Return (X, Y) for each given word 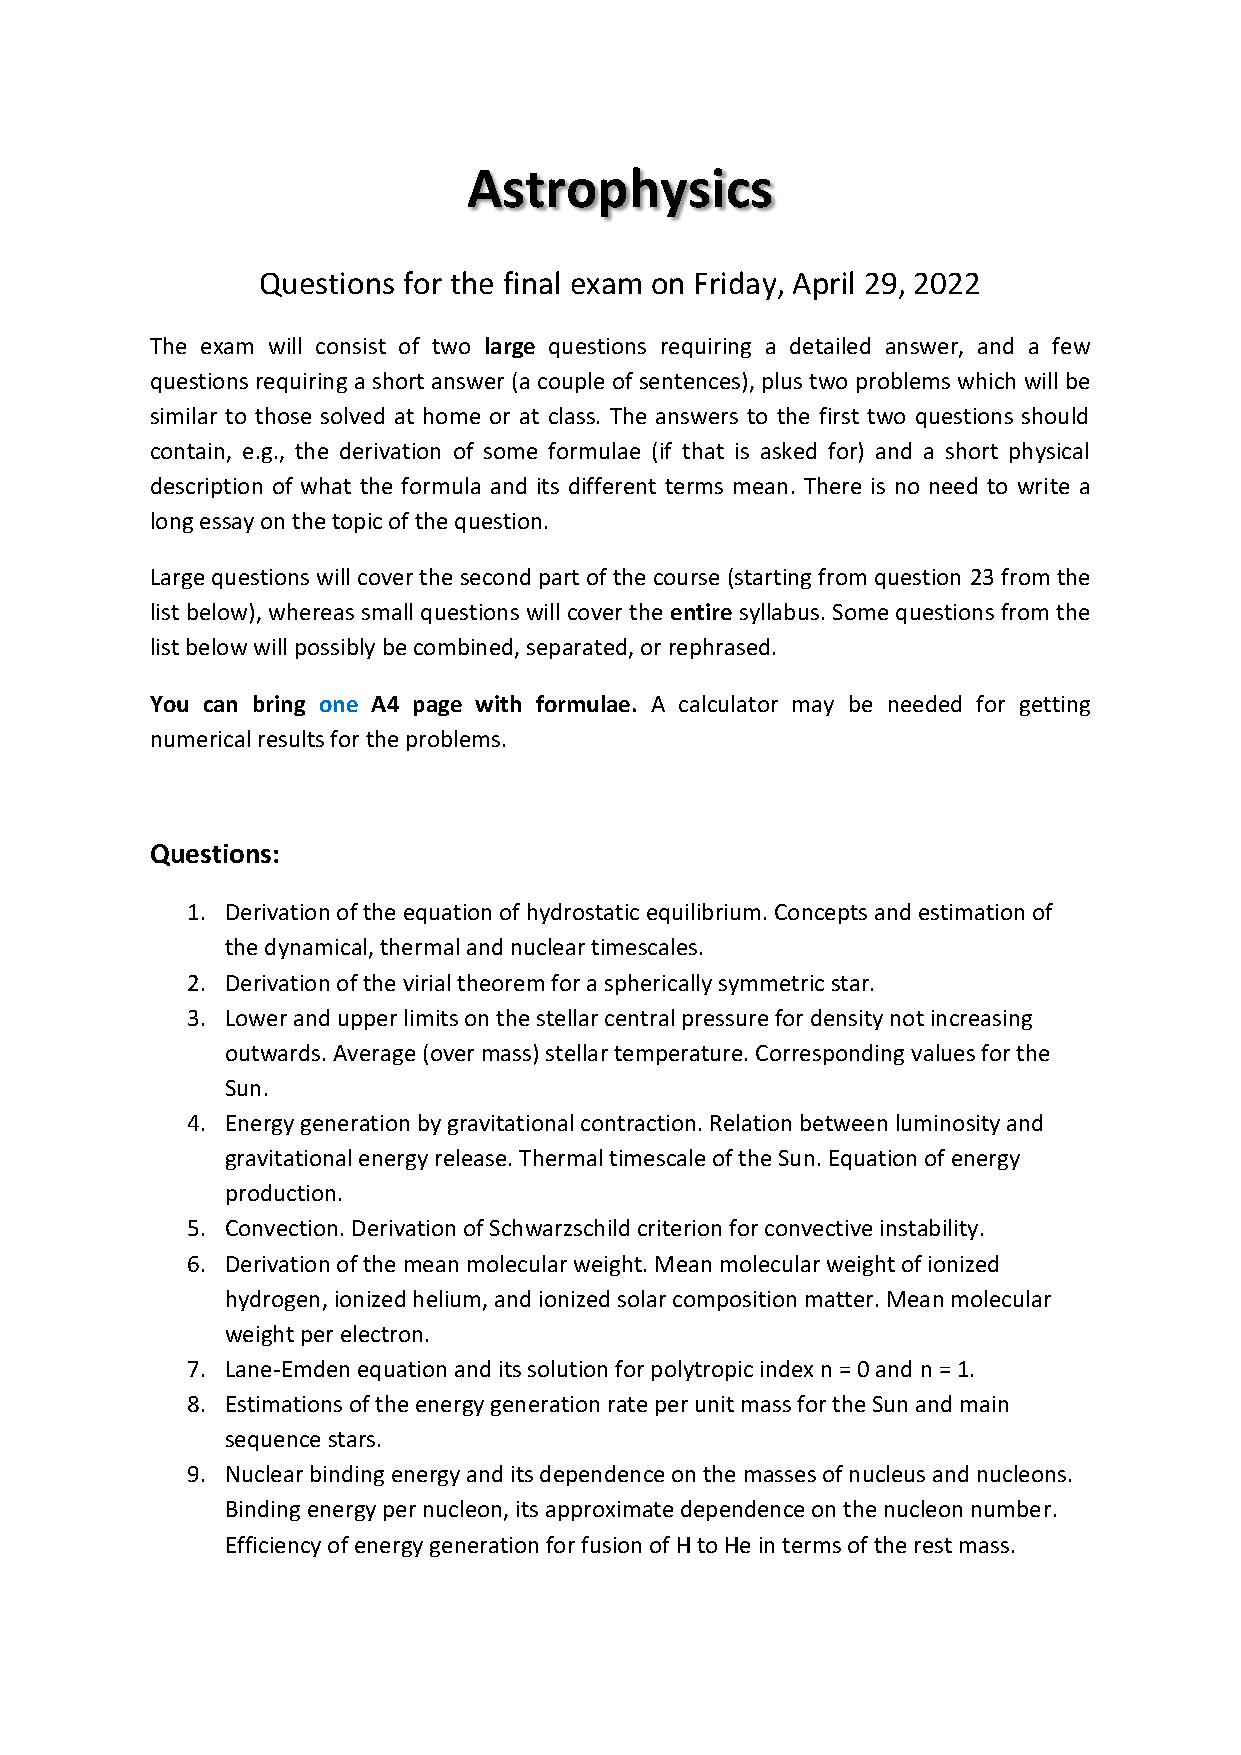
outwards (273, 1052)
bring (279, 705)
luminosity (948, 1124)
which (986, 380)
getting (1055, 706)
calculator (728, 703)
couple (571, 382)
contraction (638, 1123)
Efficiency (274, 1546)
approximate (609, 1511)
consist (351, 346)
